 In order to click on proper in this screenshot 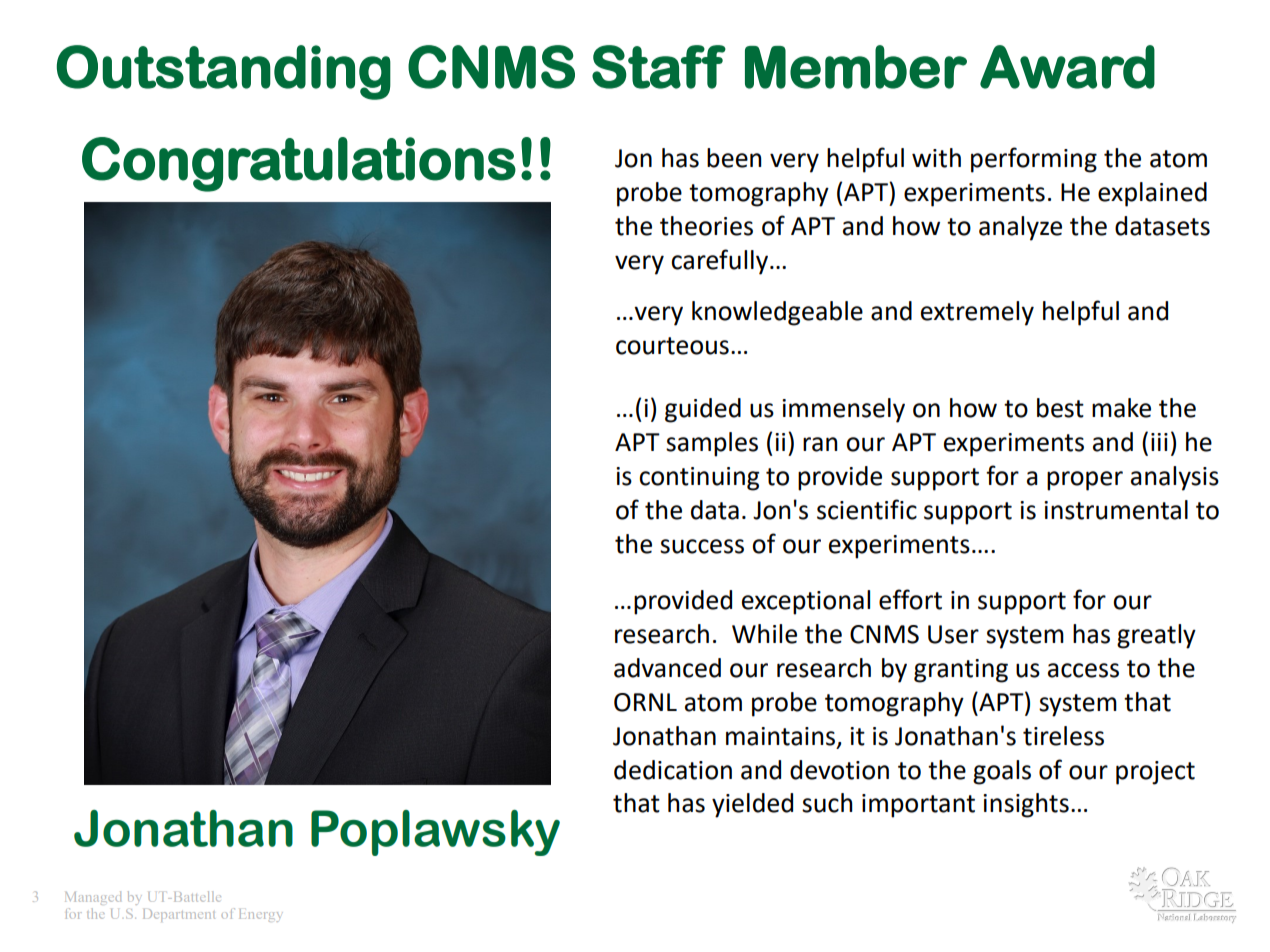, I will do `click(1085, 481)`.
